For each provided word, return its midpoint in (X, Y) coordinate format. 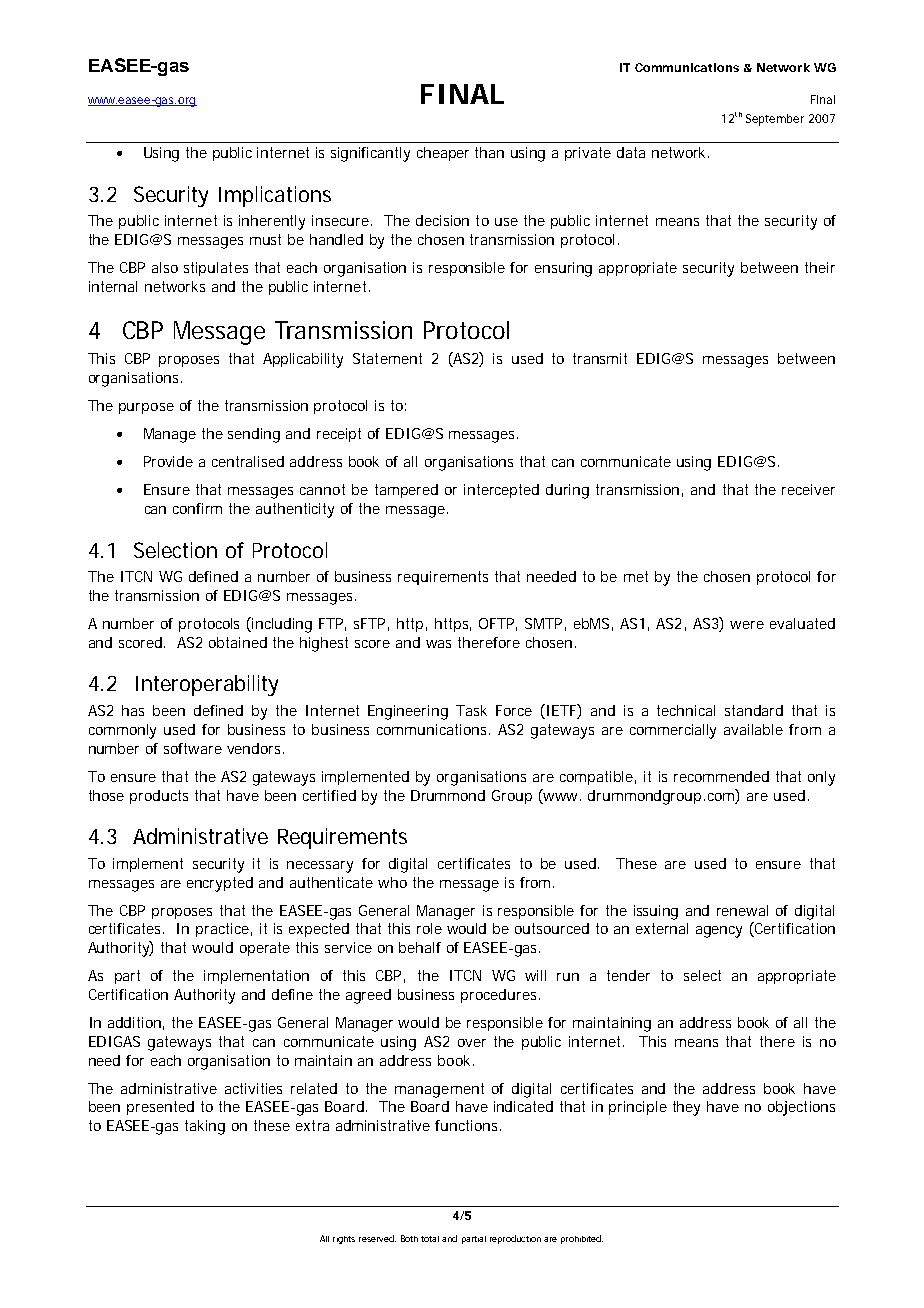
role (429, 928)
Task (471, 710)
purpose (146, 408)
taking (205, 1127)
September (775, 120)
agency (719, 932)
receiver (808, 489)
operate (265, 949)
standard (754, 710)
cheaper (443, 154)
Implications (275, 196)
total (430, 1239)
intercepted (501, 491)
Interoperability (207, 685)
